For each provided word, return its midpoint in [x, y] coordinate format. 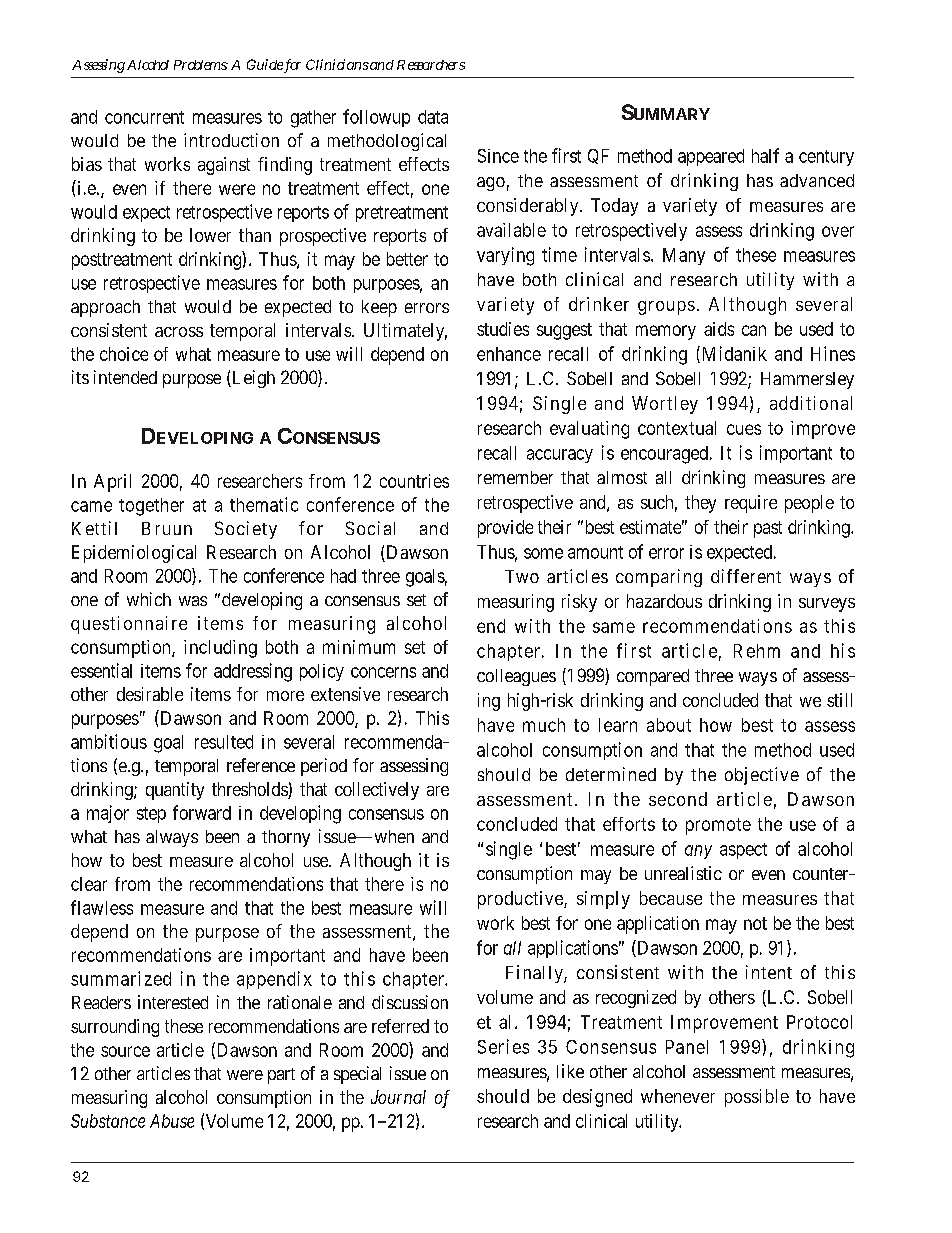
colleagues [516, 677]
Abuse [172, 1121]
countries [414, 481]
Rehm [757, 651]
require [751, 504]
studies [503, 329]
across [179, 332]
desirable [150, 694]
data [433, 117]
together [151, 507]
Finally [535, 974]
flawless [102, 907]
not [755, 923]
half [765, 155]
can [754, 330]
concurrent [144, 117]
